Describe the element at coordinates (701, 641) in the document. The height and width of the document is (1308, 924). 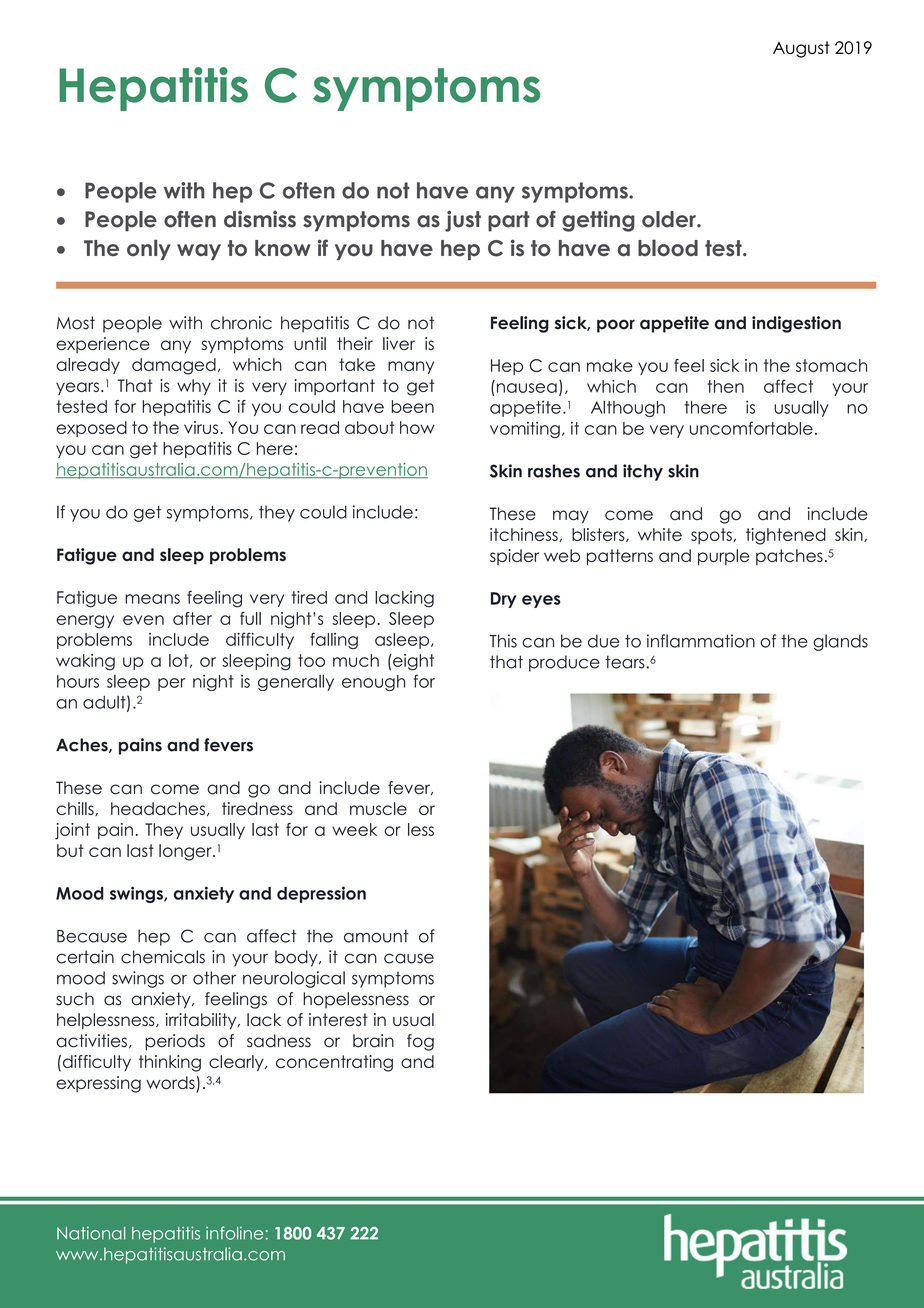
I see `inflammation` at that location.
